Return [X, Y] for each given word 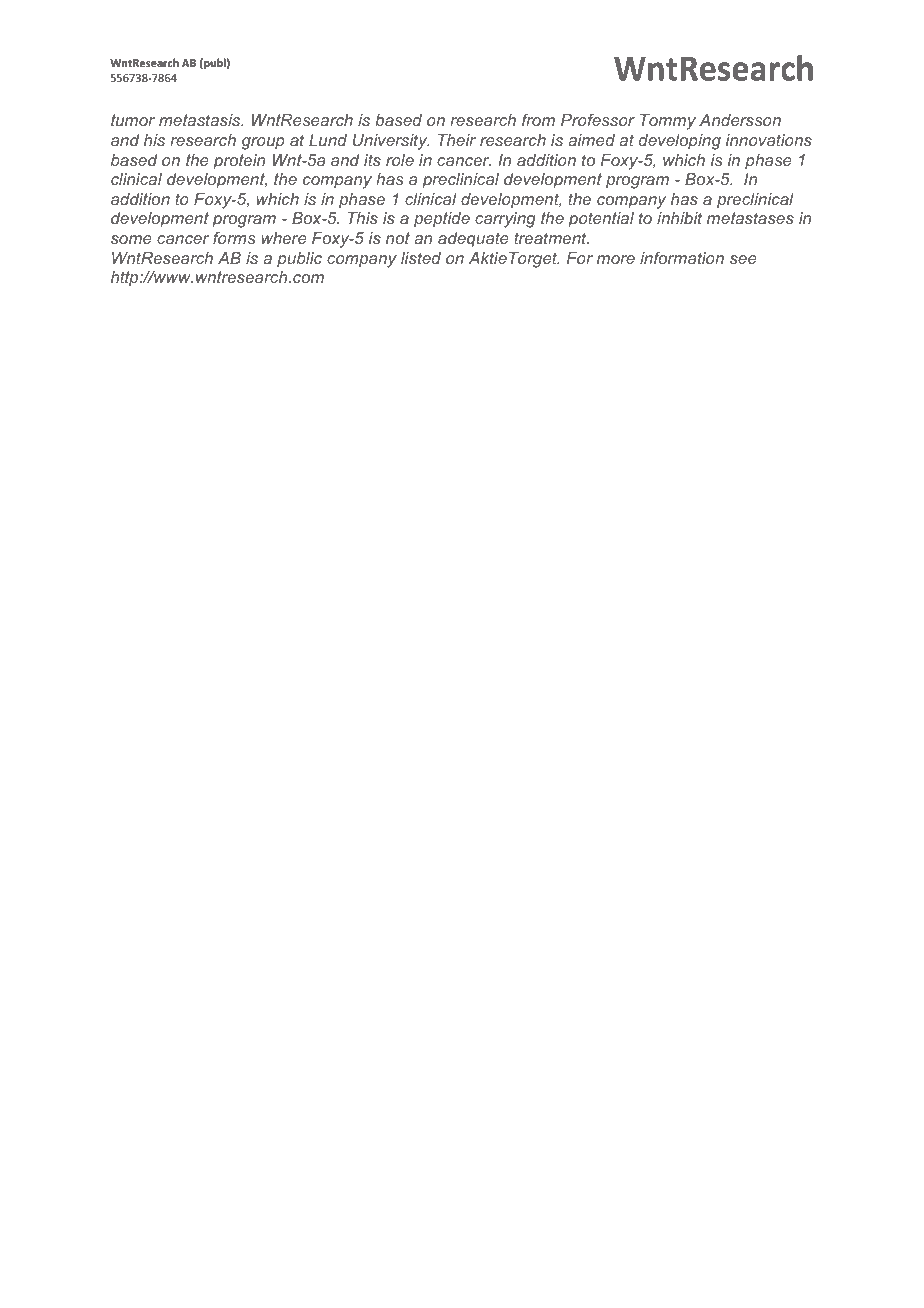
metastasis [201, 120]
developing [680, 142]
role [400, 160]
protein [239, 162]
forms [234, 238]
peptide [442, 220]
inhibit [679, 218]
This [363, 218]
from [538, 120]
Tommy [668, 122]
